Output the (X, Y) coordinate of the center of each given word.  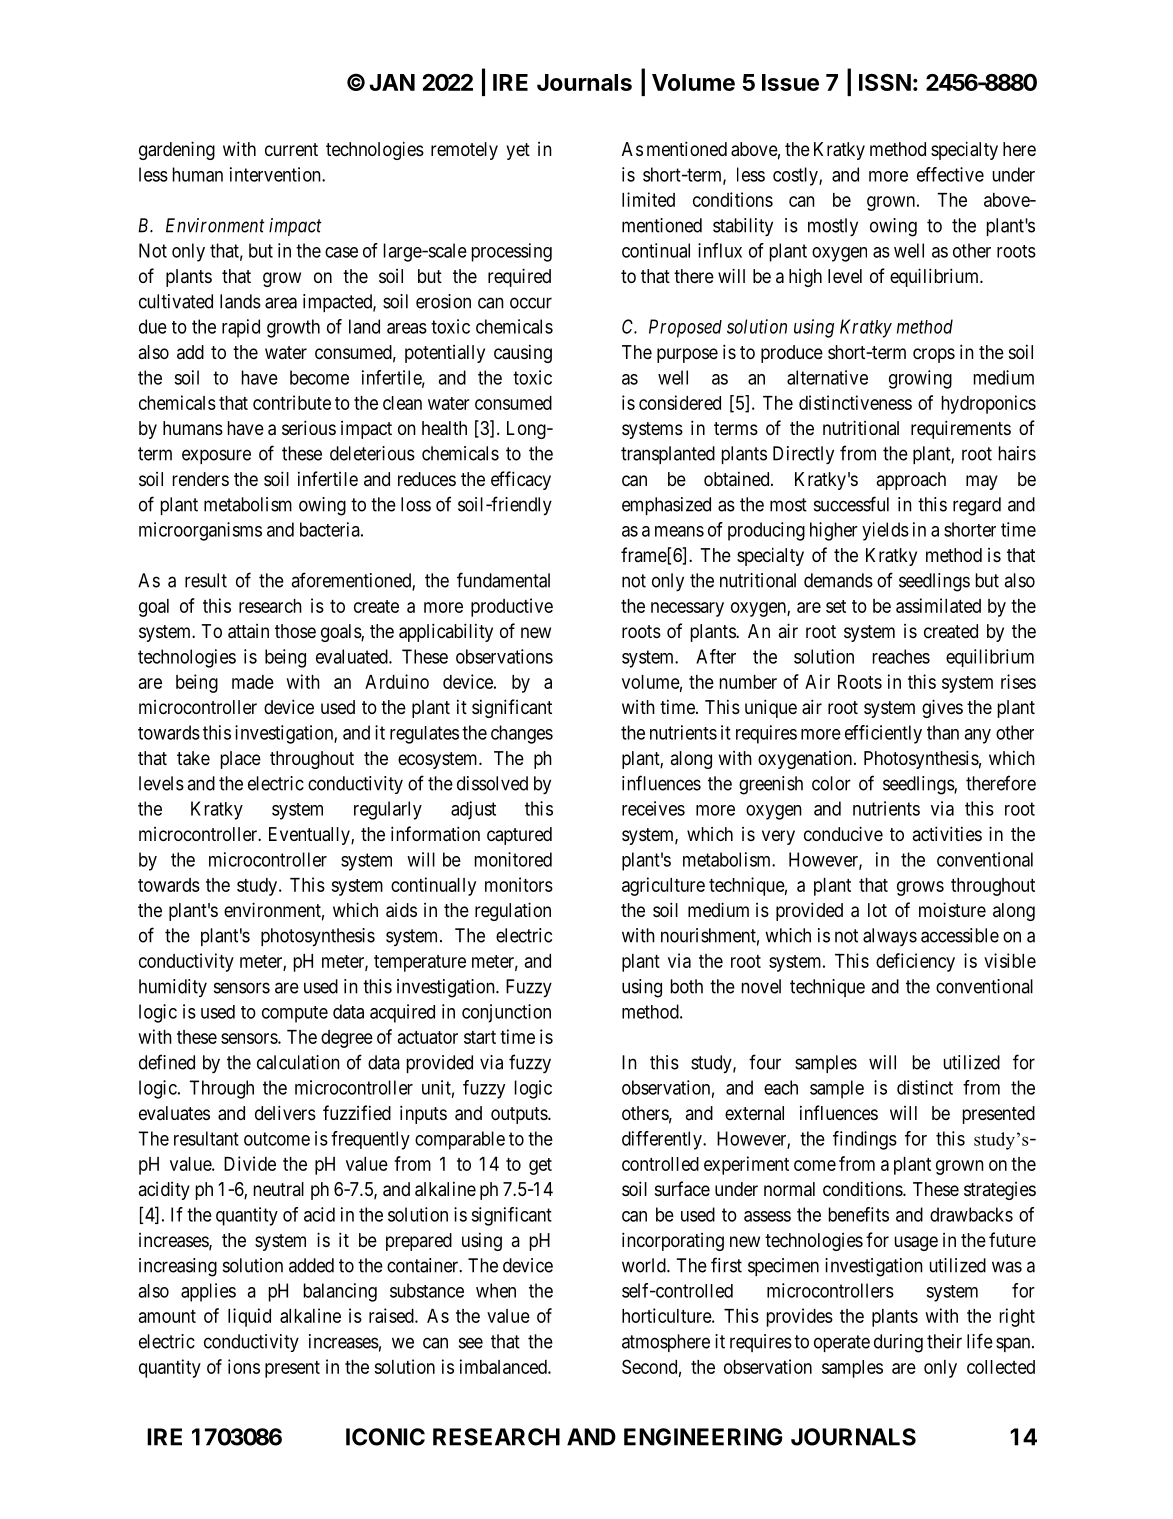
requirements (961, 429)
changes (522, 734)
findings (865, 1140)
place (241, 760)
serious (309, 427)
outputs (520, 1115)
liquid (249, 1317)
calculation (298, 1062)
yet (518, 151)
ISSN (885, 82)
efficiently (883, 734)
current (291, 149)
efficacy (521, 480)
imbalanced (504, 1366)
